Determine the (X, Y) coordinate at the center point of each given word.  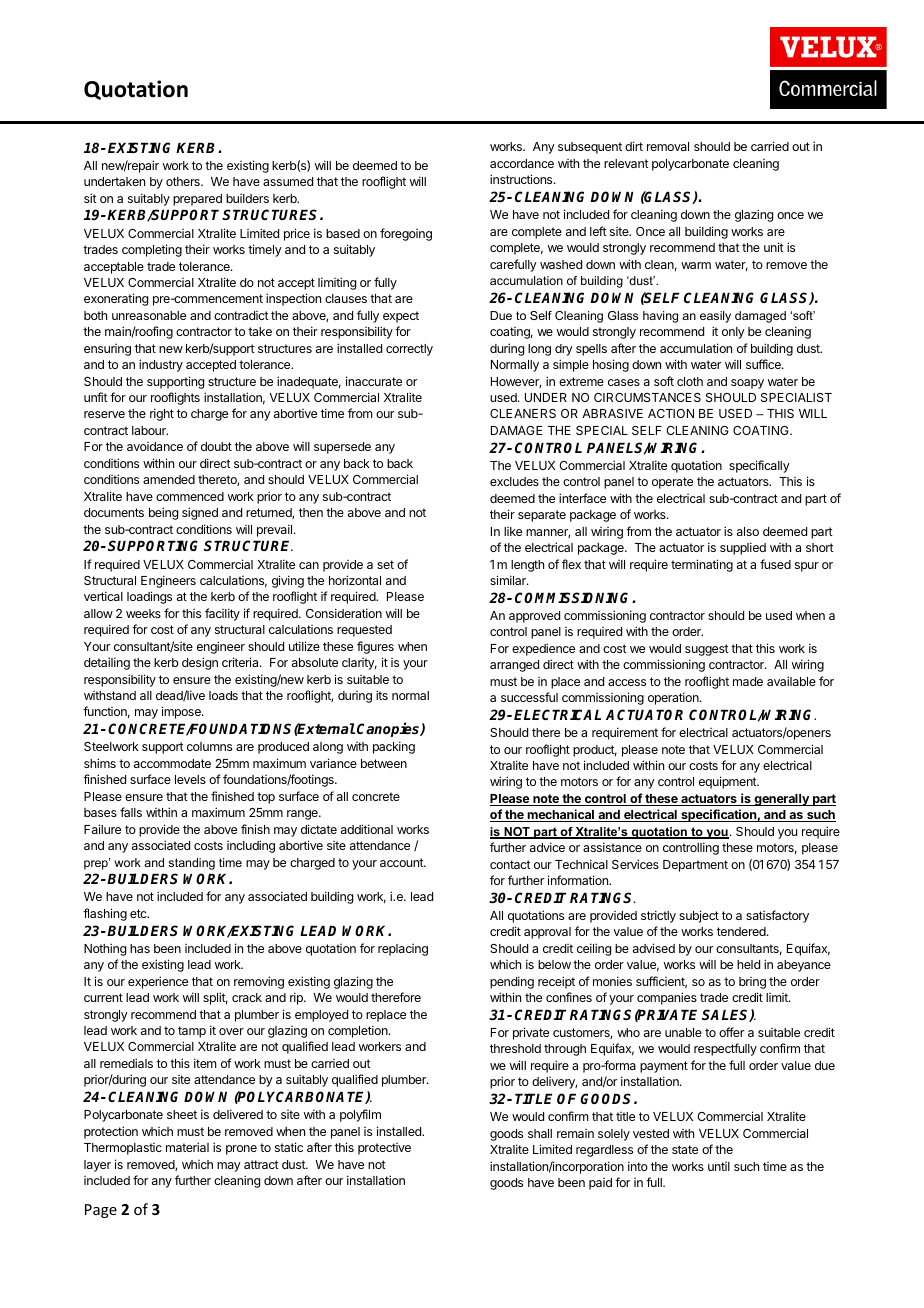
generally (781, 800)
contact (510, 864)
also (748, 531)
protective (384, 1149)
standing (191, 864)
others (184, 181)
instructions (522, 179)
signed (200, 513)
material (187, 1147)
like (513, 531)
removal (668, 146)
